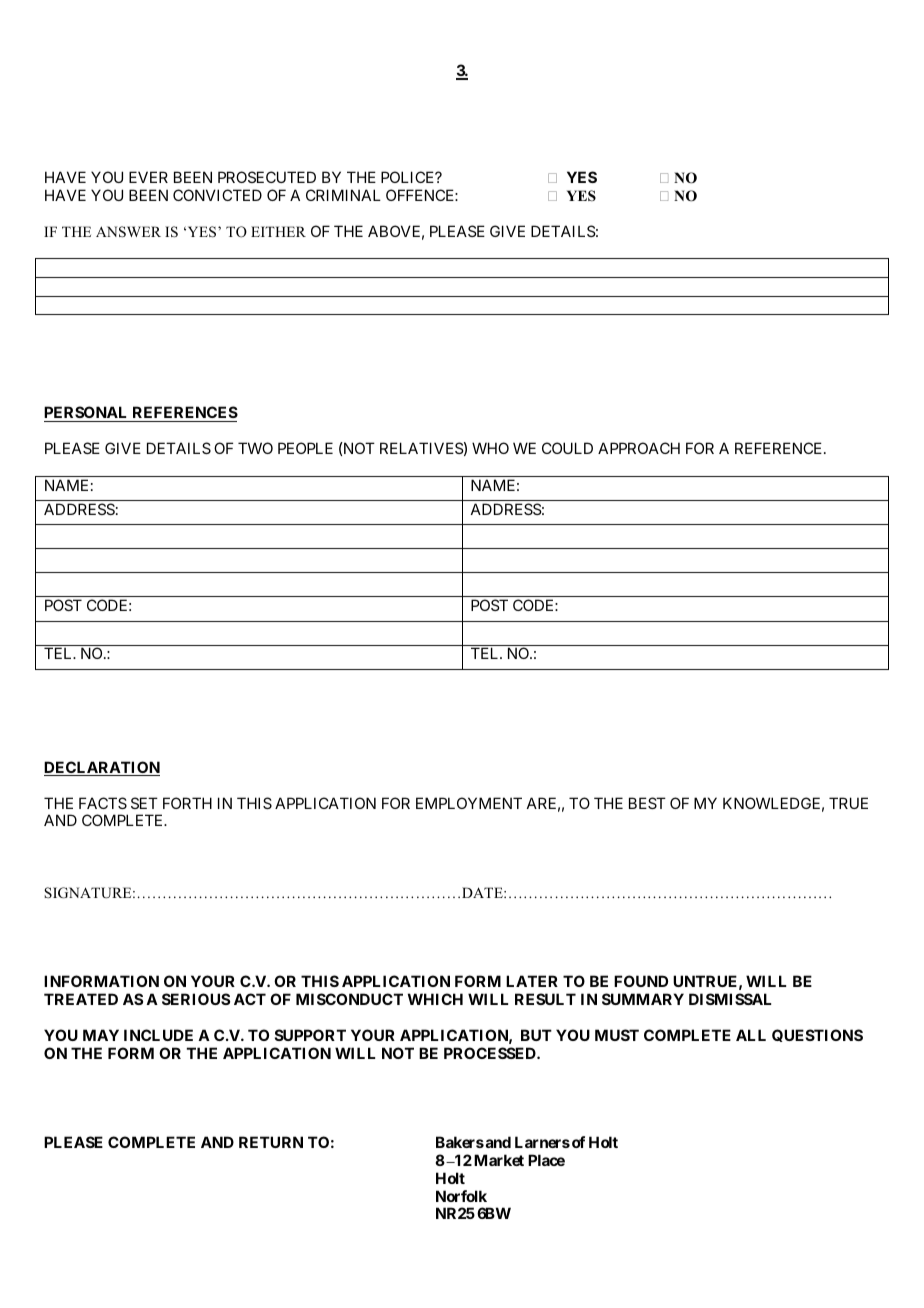 The width and height of the image is (924, 1308). What do you see at coordinates (647, 803) in the image?
I see `BEST` at bounding box center [647, 803].
